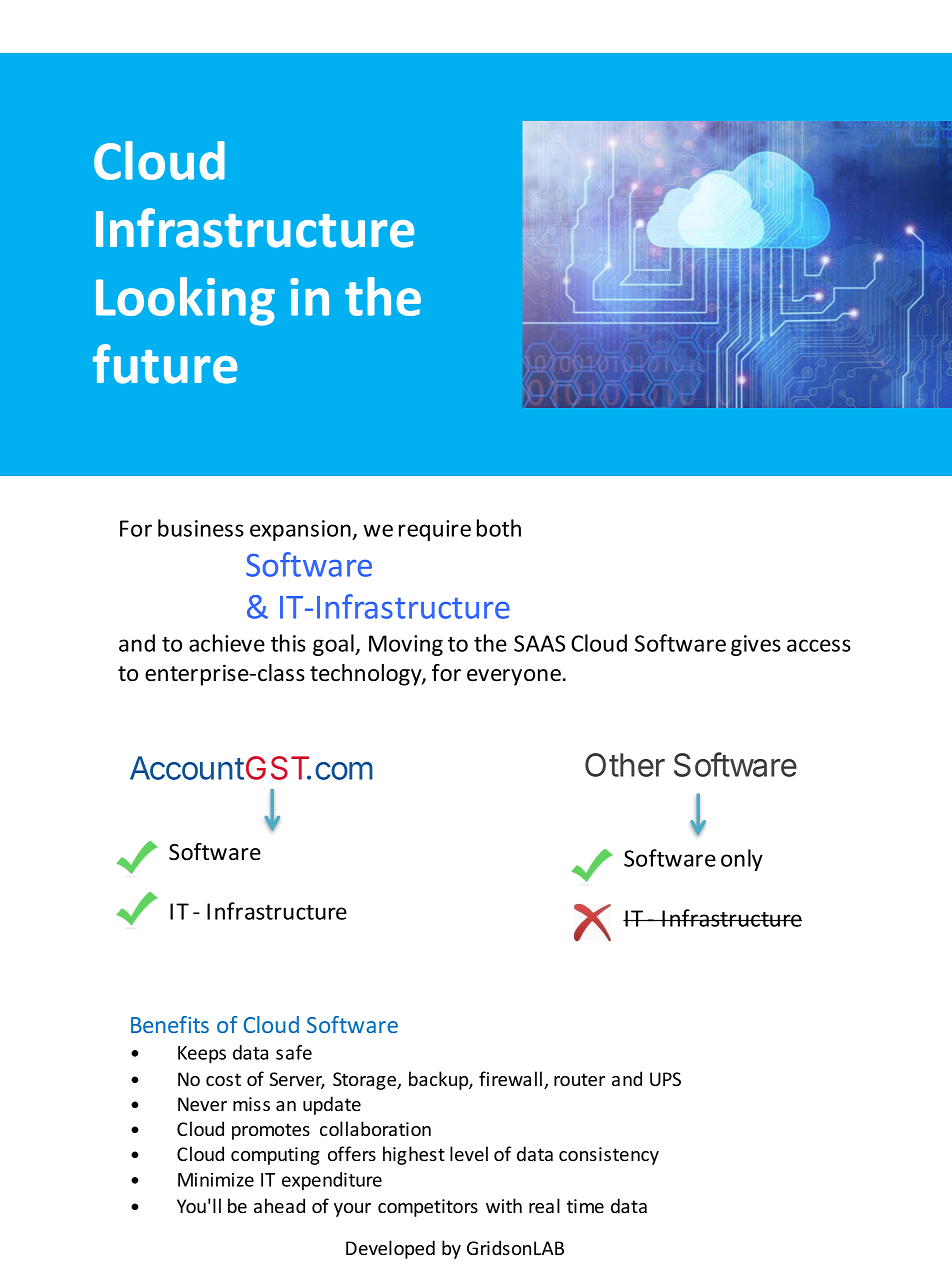 The image size is (952, 1270). What do you see at coordinates (625, 765) in the page?
I see `Other` at bounding box center [625, 765].
